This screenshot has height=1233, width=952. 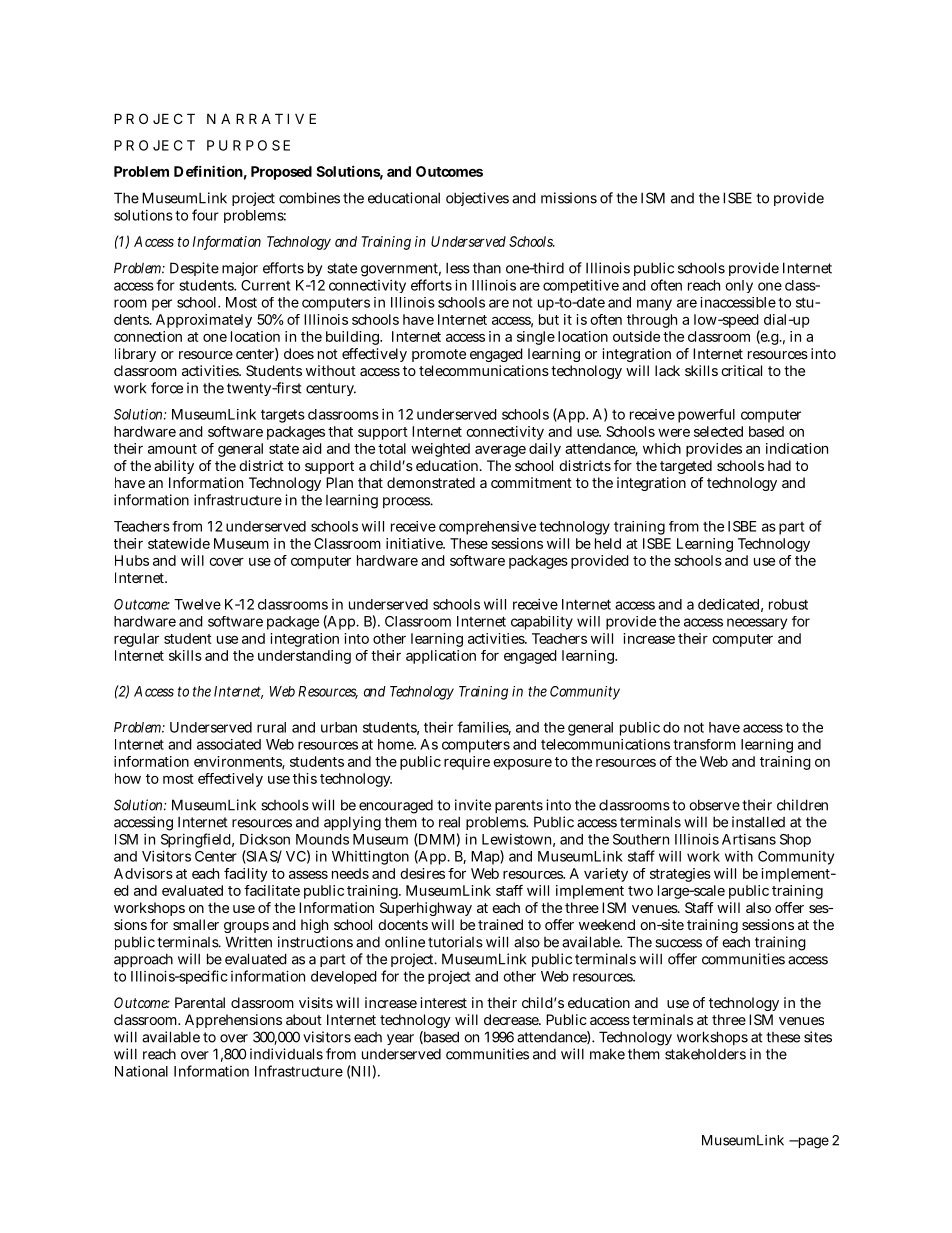 What do you see at coordinates (441, 657) in the screenshot?
I see `application` at bounding box center [441, 657].
